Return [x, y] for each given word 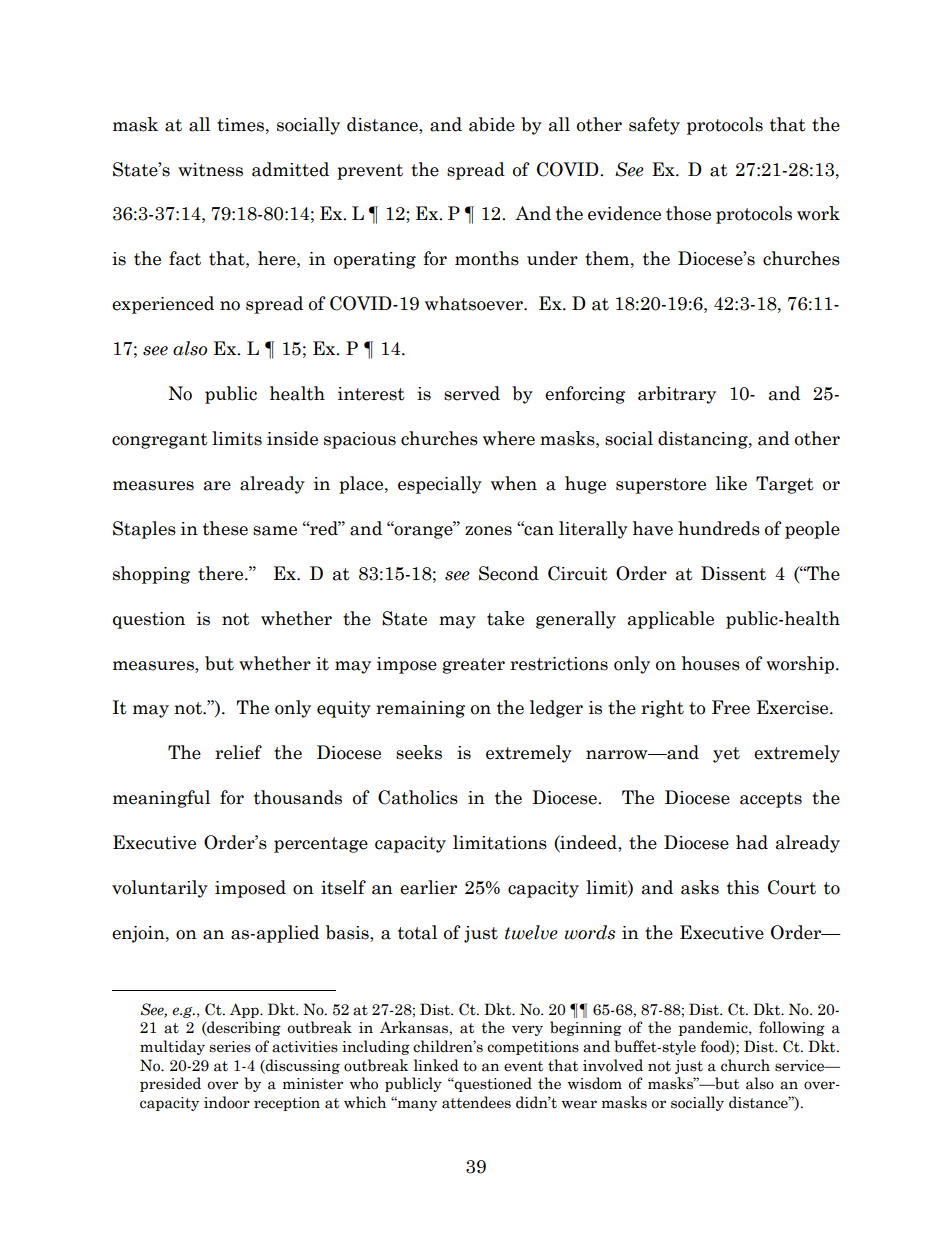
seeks [419, 752]
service [801, 1066]
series [230, 1047]
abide [492, 124]
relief [238, 752]
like [731, 483]
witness [210, 170]
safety [654, 126]
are [217, 486]
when [514, 483]
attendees [476, 1102]
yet [726, 755]
